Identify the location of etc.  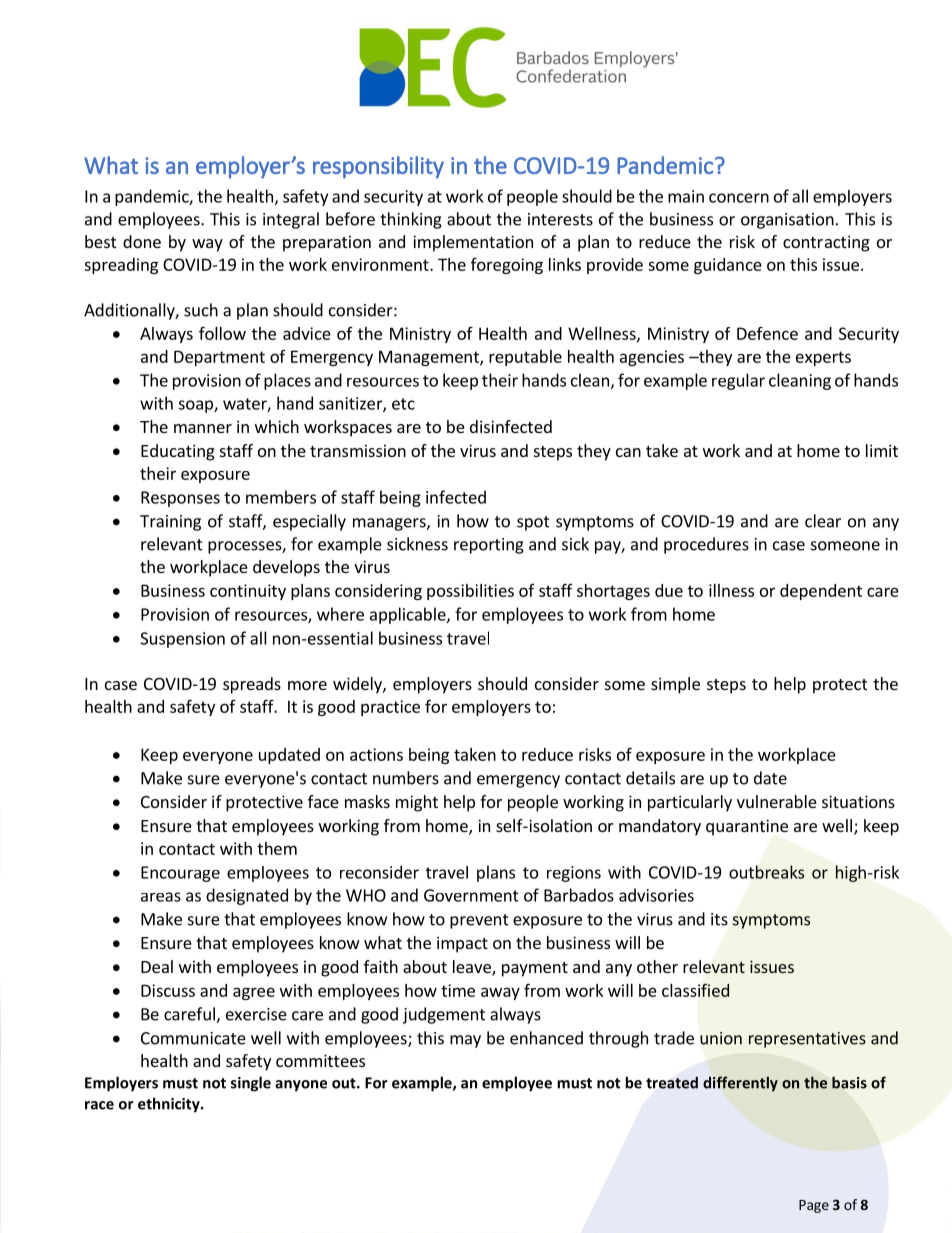
(403, 404).
